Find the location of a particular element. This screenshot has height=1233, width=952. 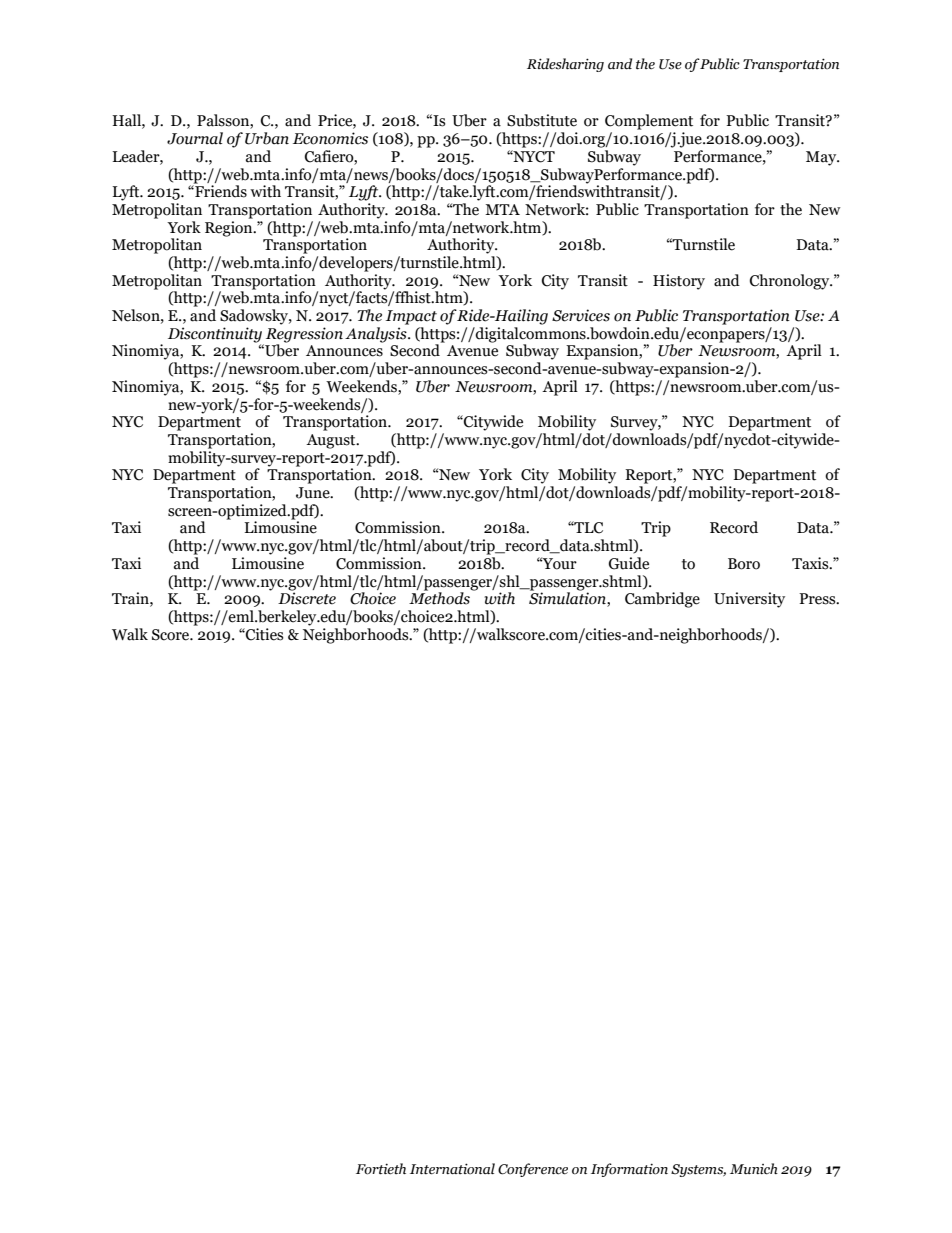

May is located at coordinates (822, 158).
